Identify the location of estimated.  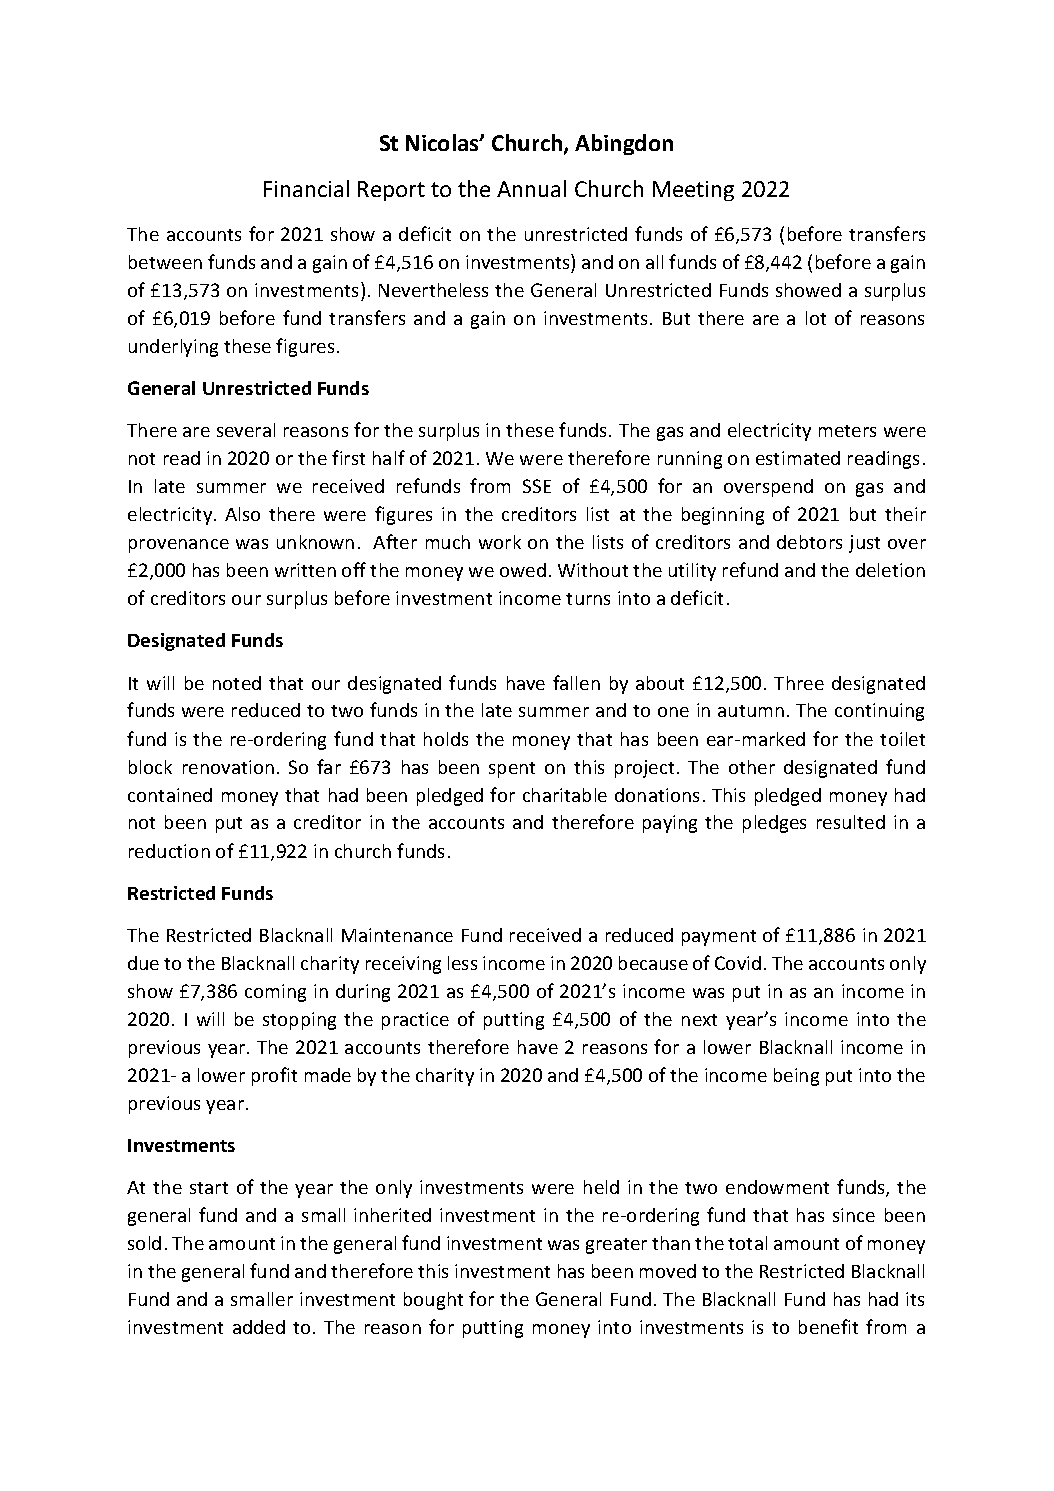
(798, 458).
